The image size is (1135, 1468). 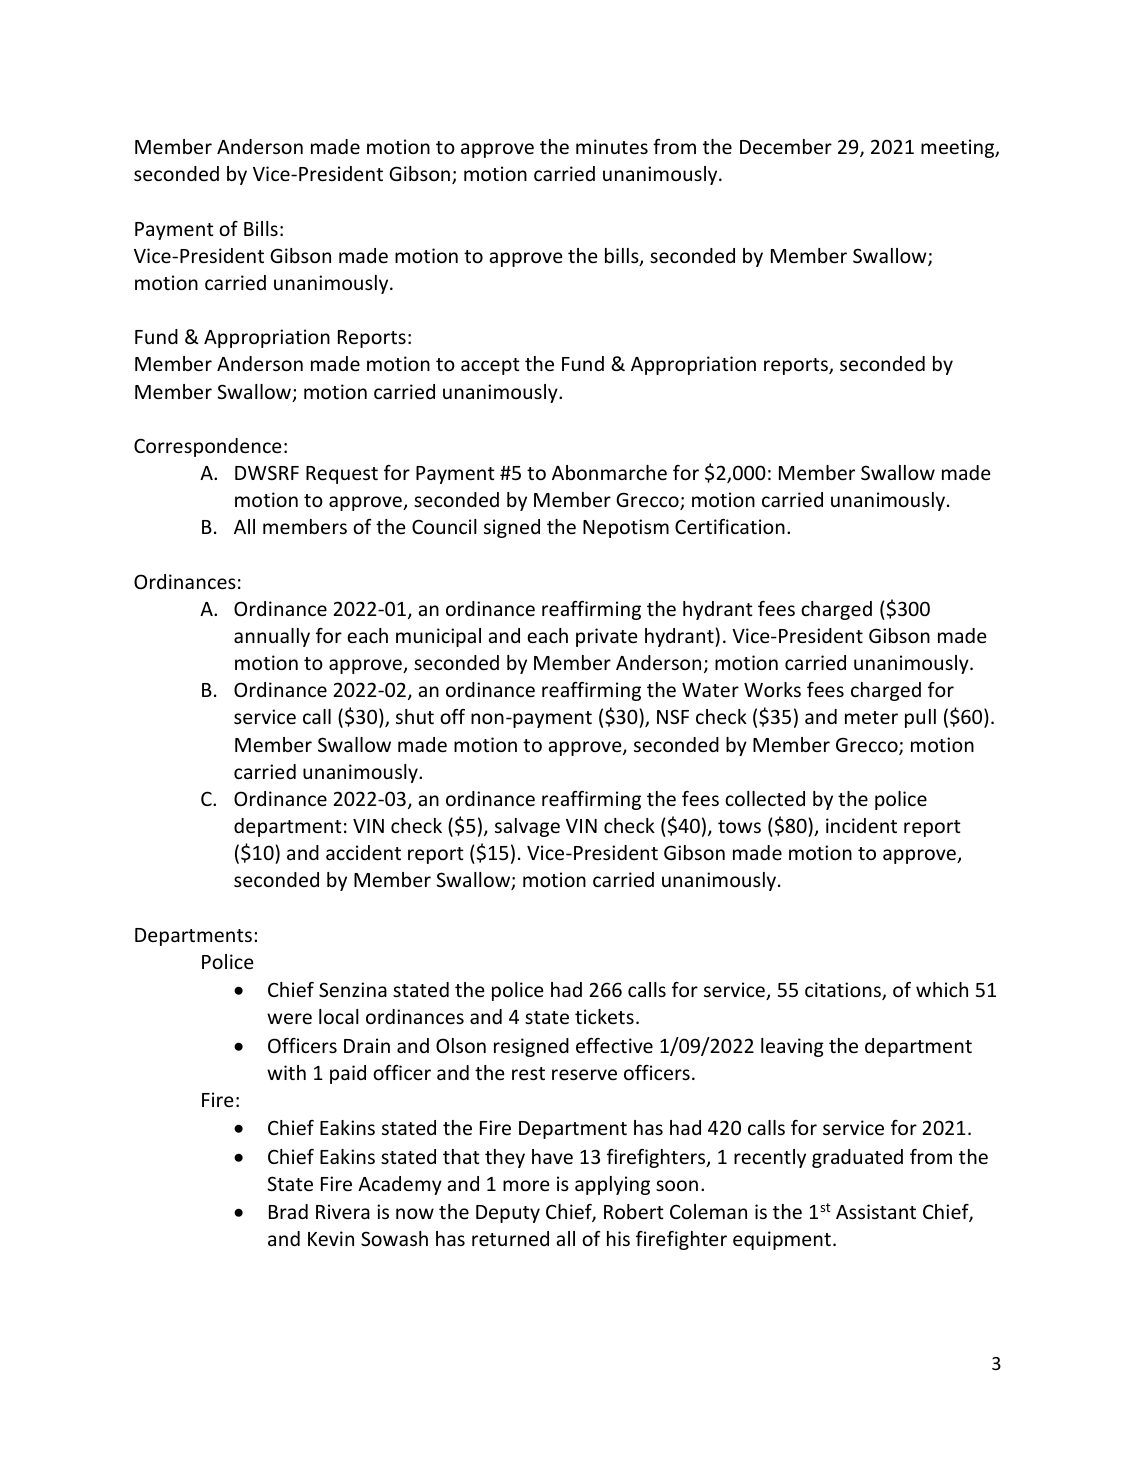 What do you see at coordinates (612, 146) in the screenshot?
I see `minutes` at bounding box center [612, 146].
